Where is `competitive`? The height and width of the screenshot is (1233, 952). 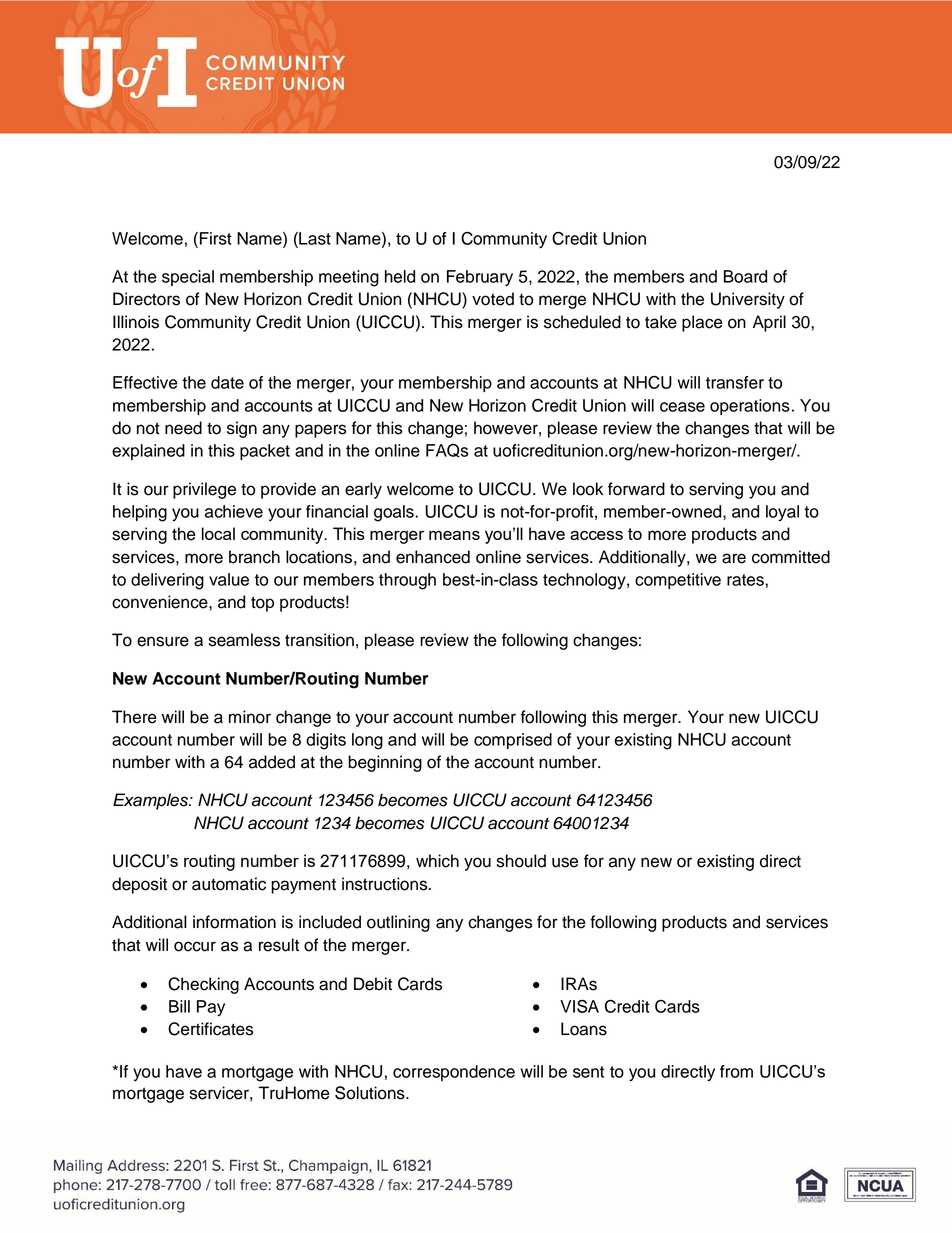
competitive is located at coordinates (678, 581).
